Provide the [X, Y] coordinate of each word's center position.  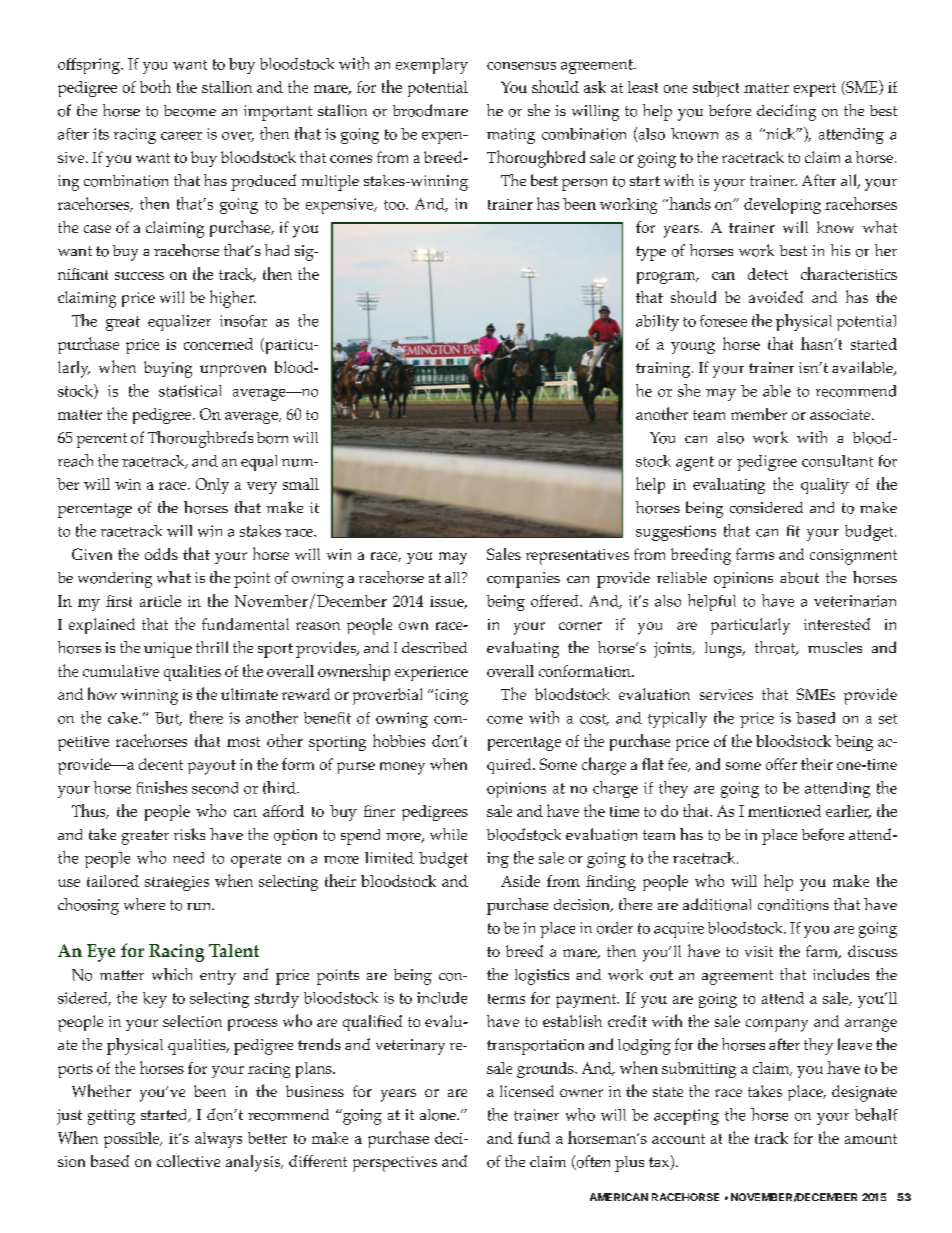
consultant [837, 461]
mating [511, 136]
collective [188, 1161]
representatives [577, 557]
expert [815, 90]
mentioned [784, 811]
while [448, 834]
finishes [162, 787]
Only [212, 486]
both [155, 86]
